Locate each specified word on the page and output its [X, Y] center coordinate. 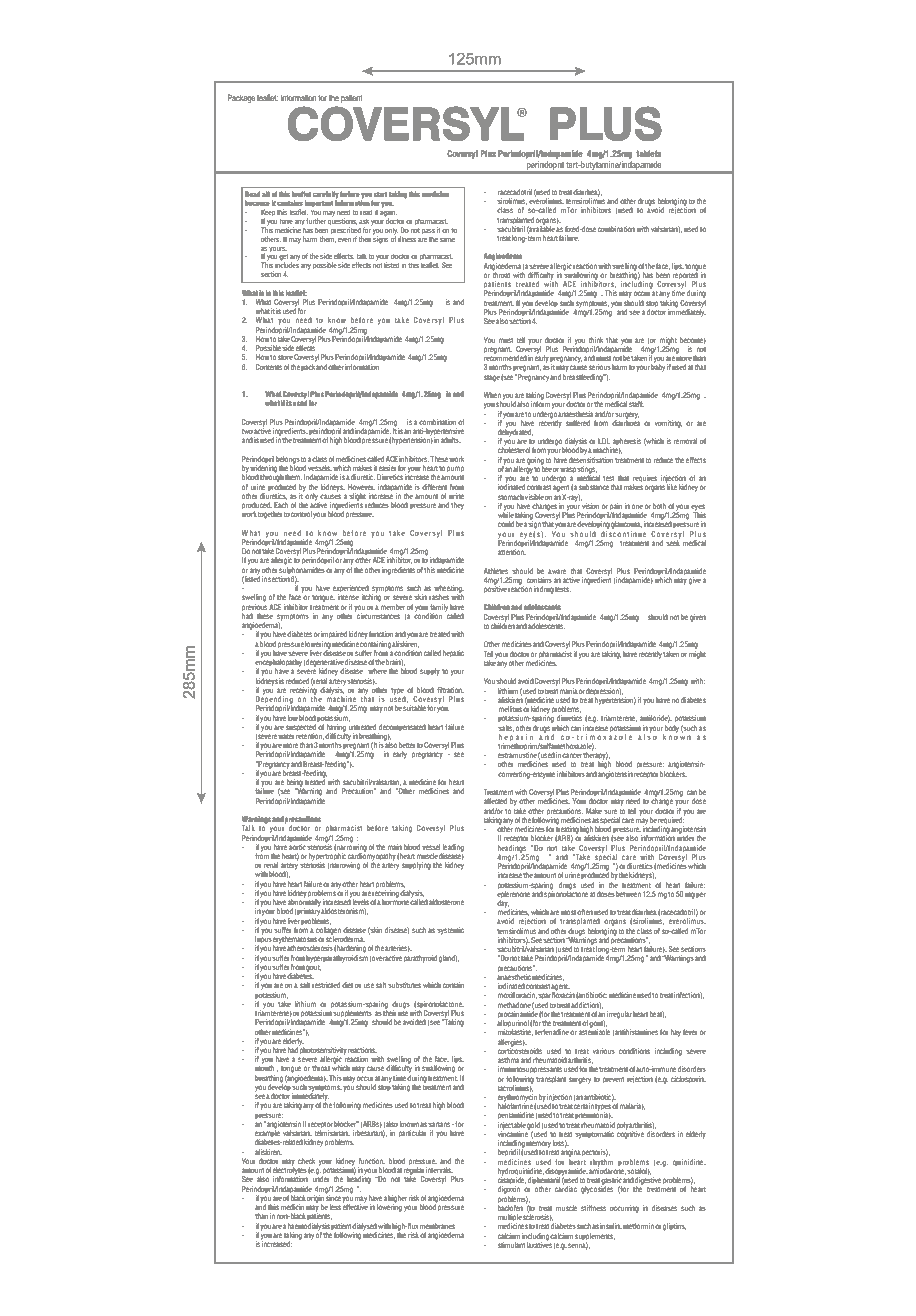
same [447, 240]
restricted [326, 985]
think [596, 340]
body [672, 727]
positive [495, 589]
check [306, 1161]
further [316, 221]
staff [636, 403]
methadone [514, 1005]
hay [675, 1033]
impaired [334, 635]
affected [495, 801]
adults [451, 440]
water [286, 736]
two [247, 431]
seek [673, 542]
